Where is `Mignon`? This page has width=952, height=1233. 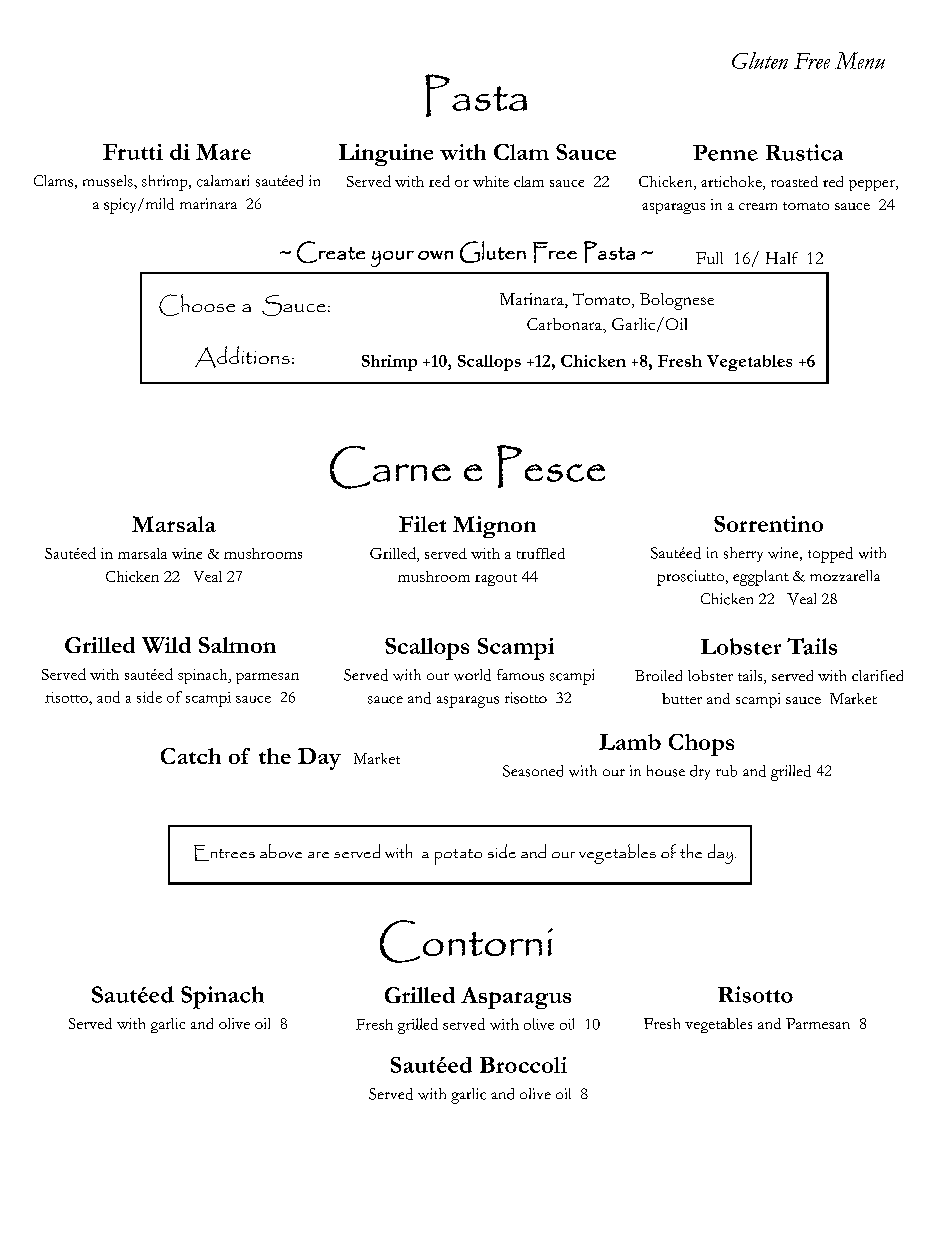 Mignon is located at coordinates (494, 527).
